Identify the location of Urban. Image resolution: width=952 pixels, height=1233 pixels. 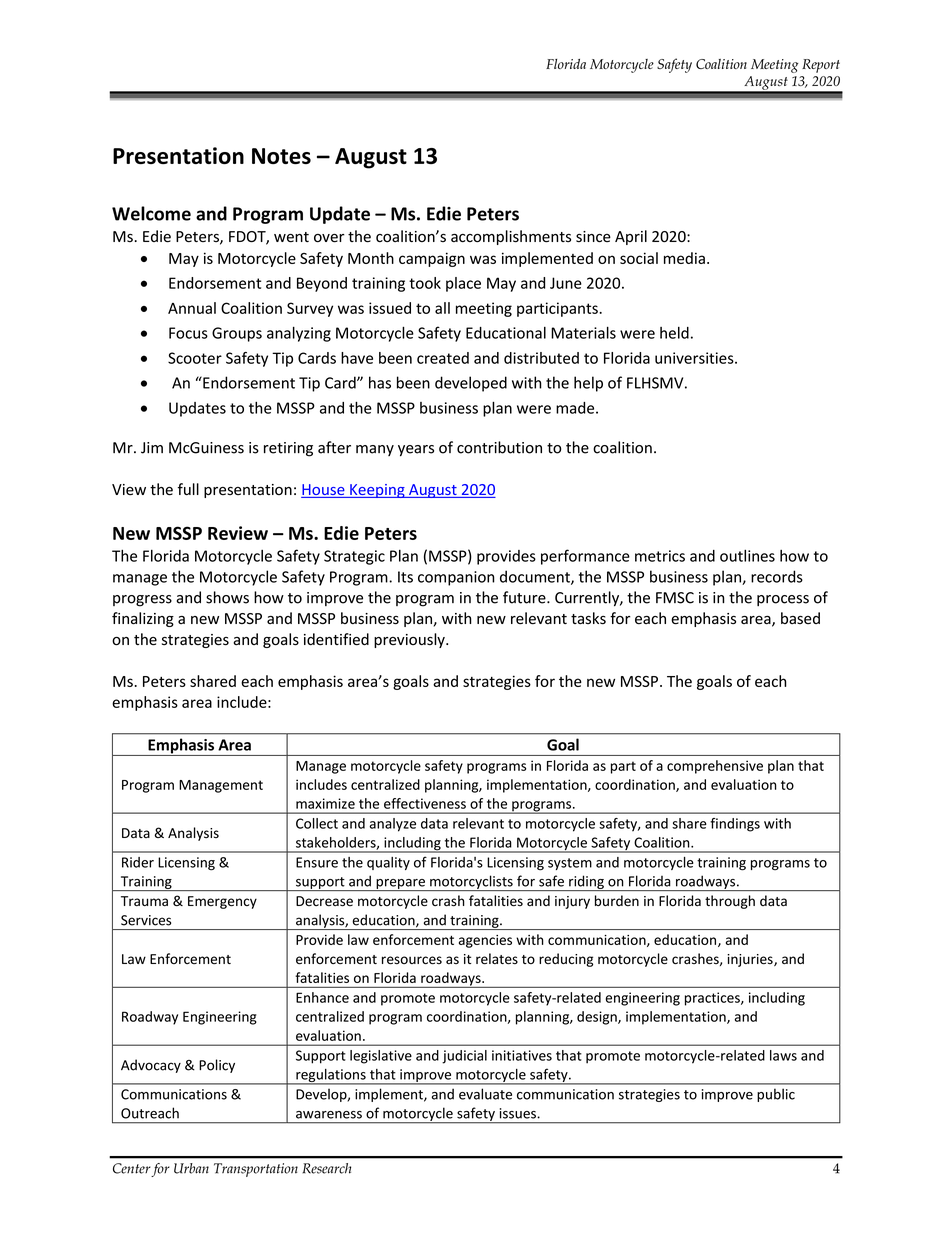
(191, 1168).
